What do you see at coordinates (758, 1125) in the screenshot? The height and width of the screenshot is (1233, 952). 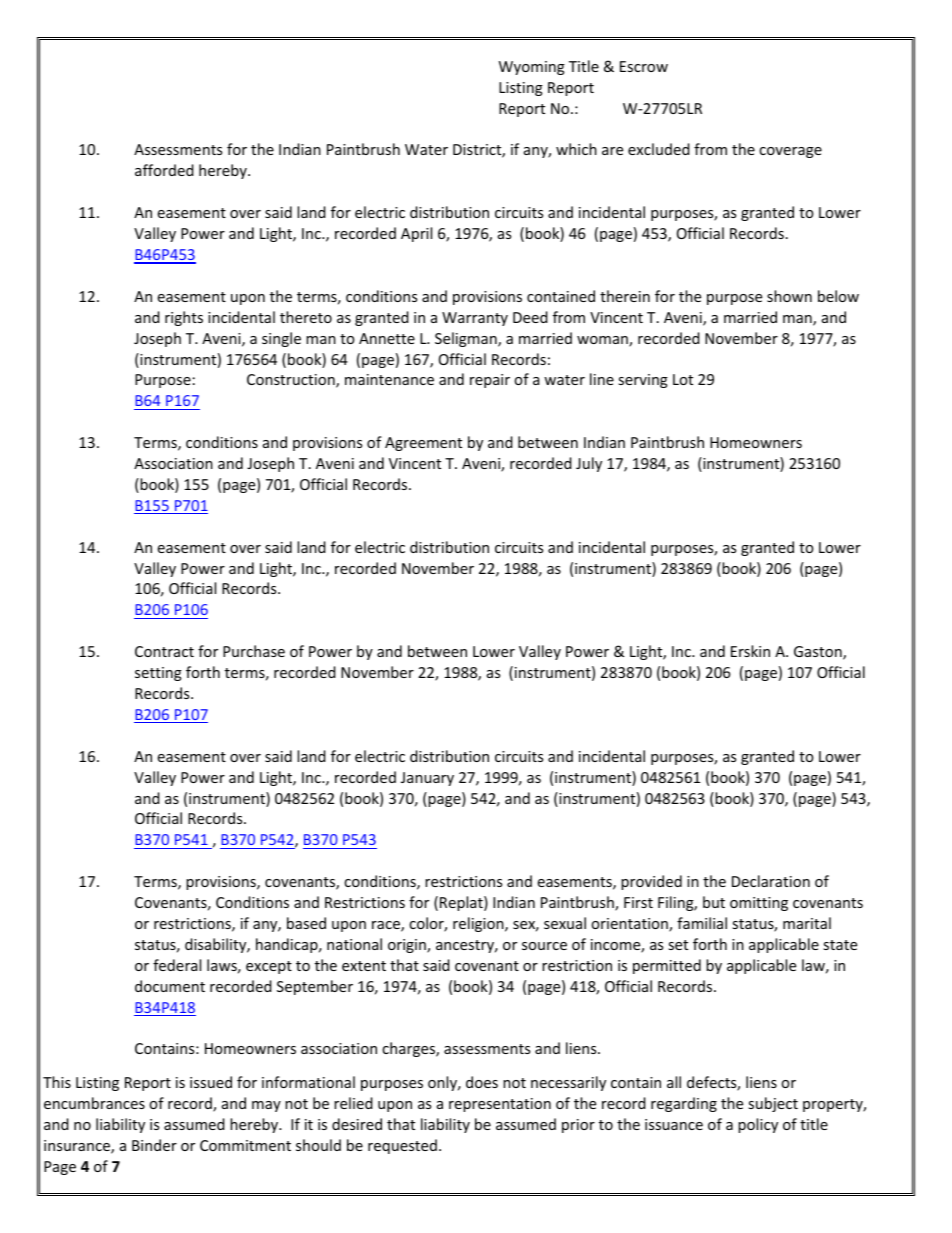 I see `policy` at bounding box center [758, 1125].
